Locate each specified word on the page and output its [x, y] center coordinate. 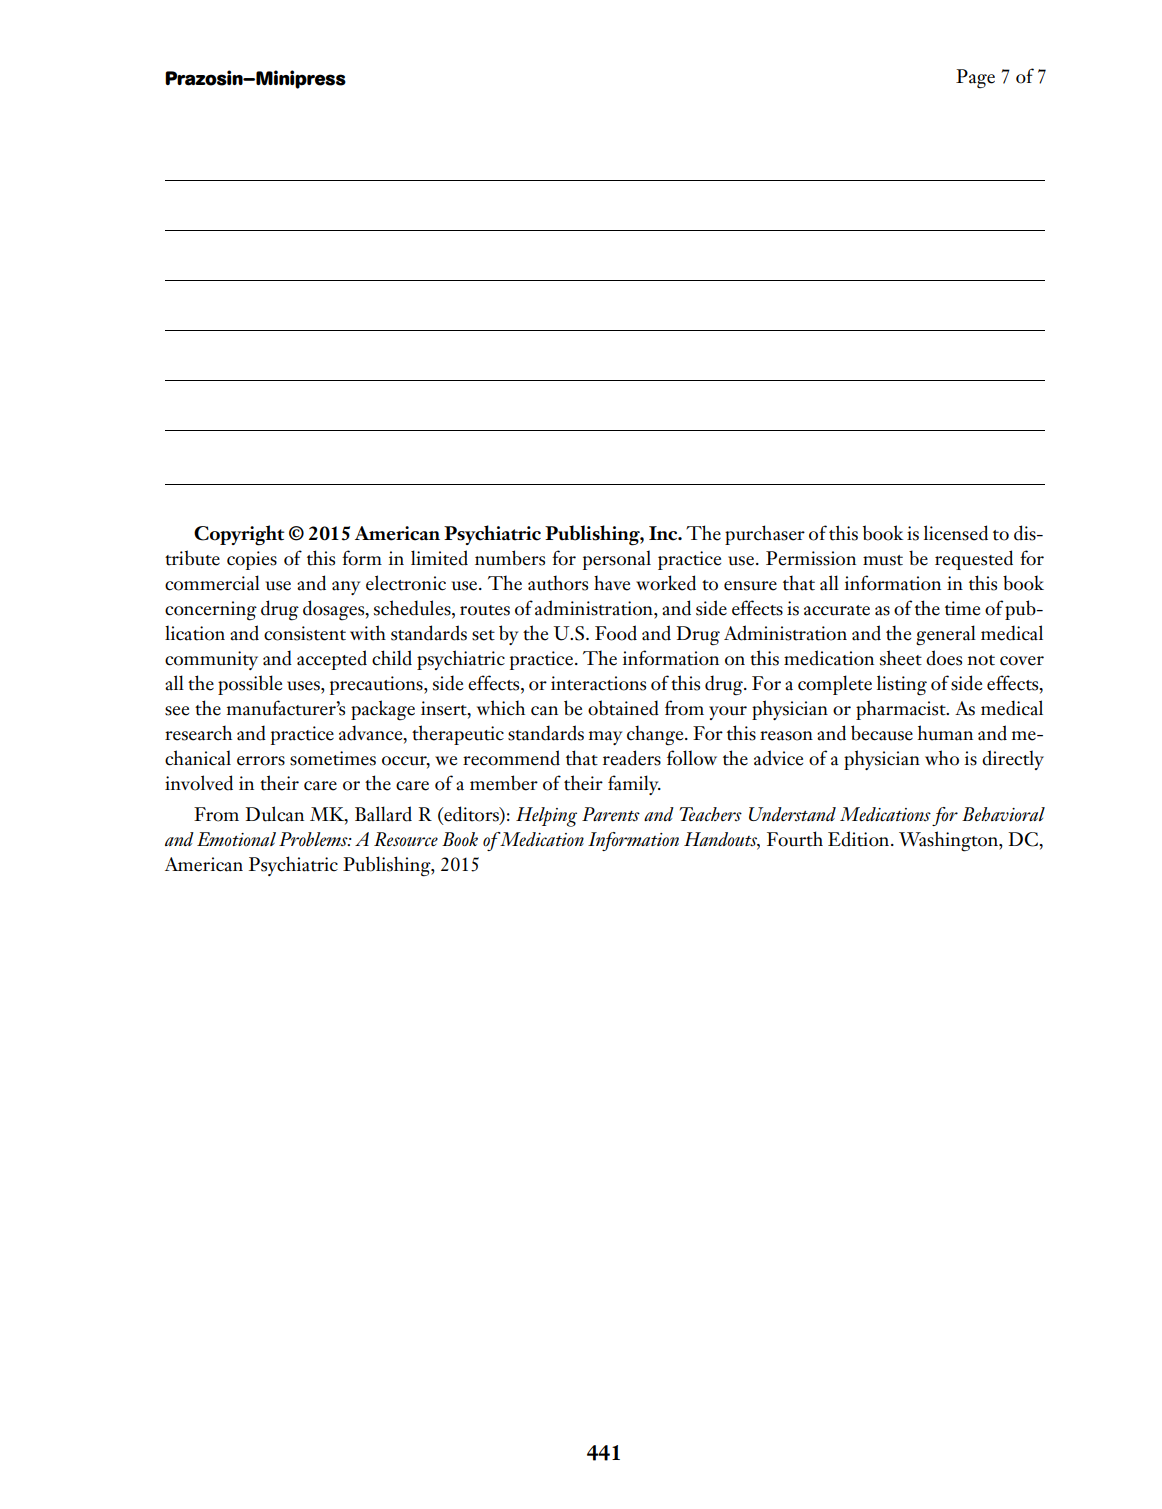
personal [617, 560]
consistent [305, 633]
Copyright [239, 535]
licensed [956, 533]
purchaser [765, 535]
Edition [860, 839]
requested [974, 560]
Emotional [236, 839]
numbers [510, 558]
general [946, 635]
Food [616, 633]
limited [439, 558]
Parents [611, 814]
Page [975, 79]
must [883, 560]
